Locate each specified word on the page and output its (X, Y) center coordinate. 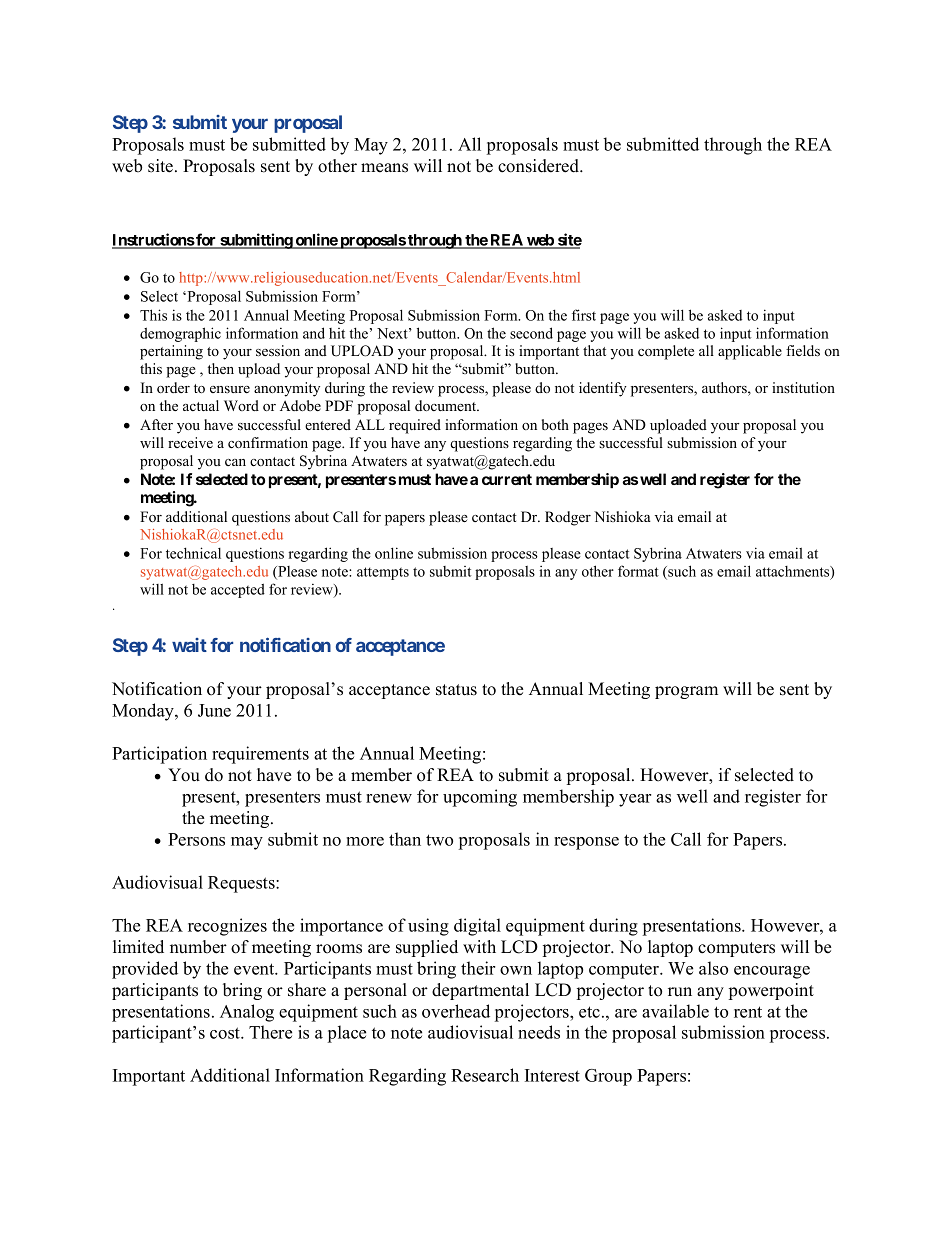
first (584, 315)
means (384, 168)
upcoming (480, 798)
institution (803, 387)
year (635, 800)
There (270, 1032)
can (235, 462)
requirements (260, 755)
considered (540, 166)
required (415, 426)
